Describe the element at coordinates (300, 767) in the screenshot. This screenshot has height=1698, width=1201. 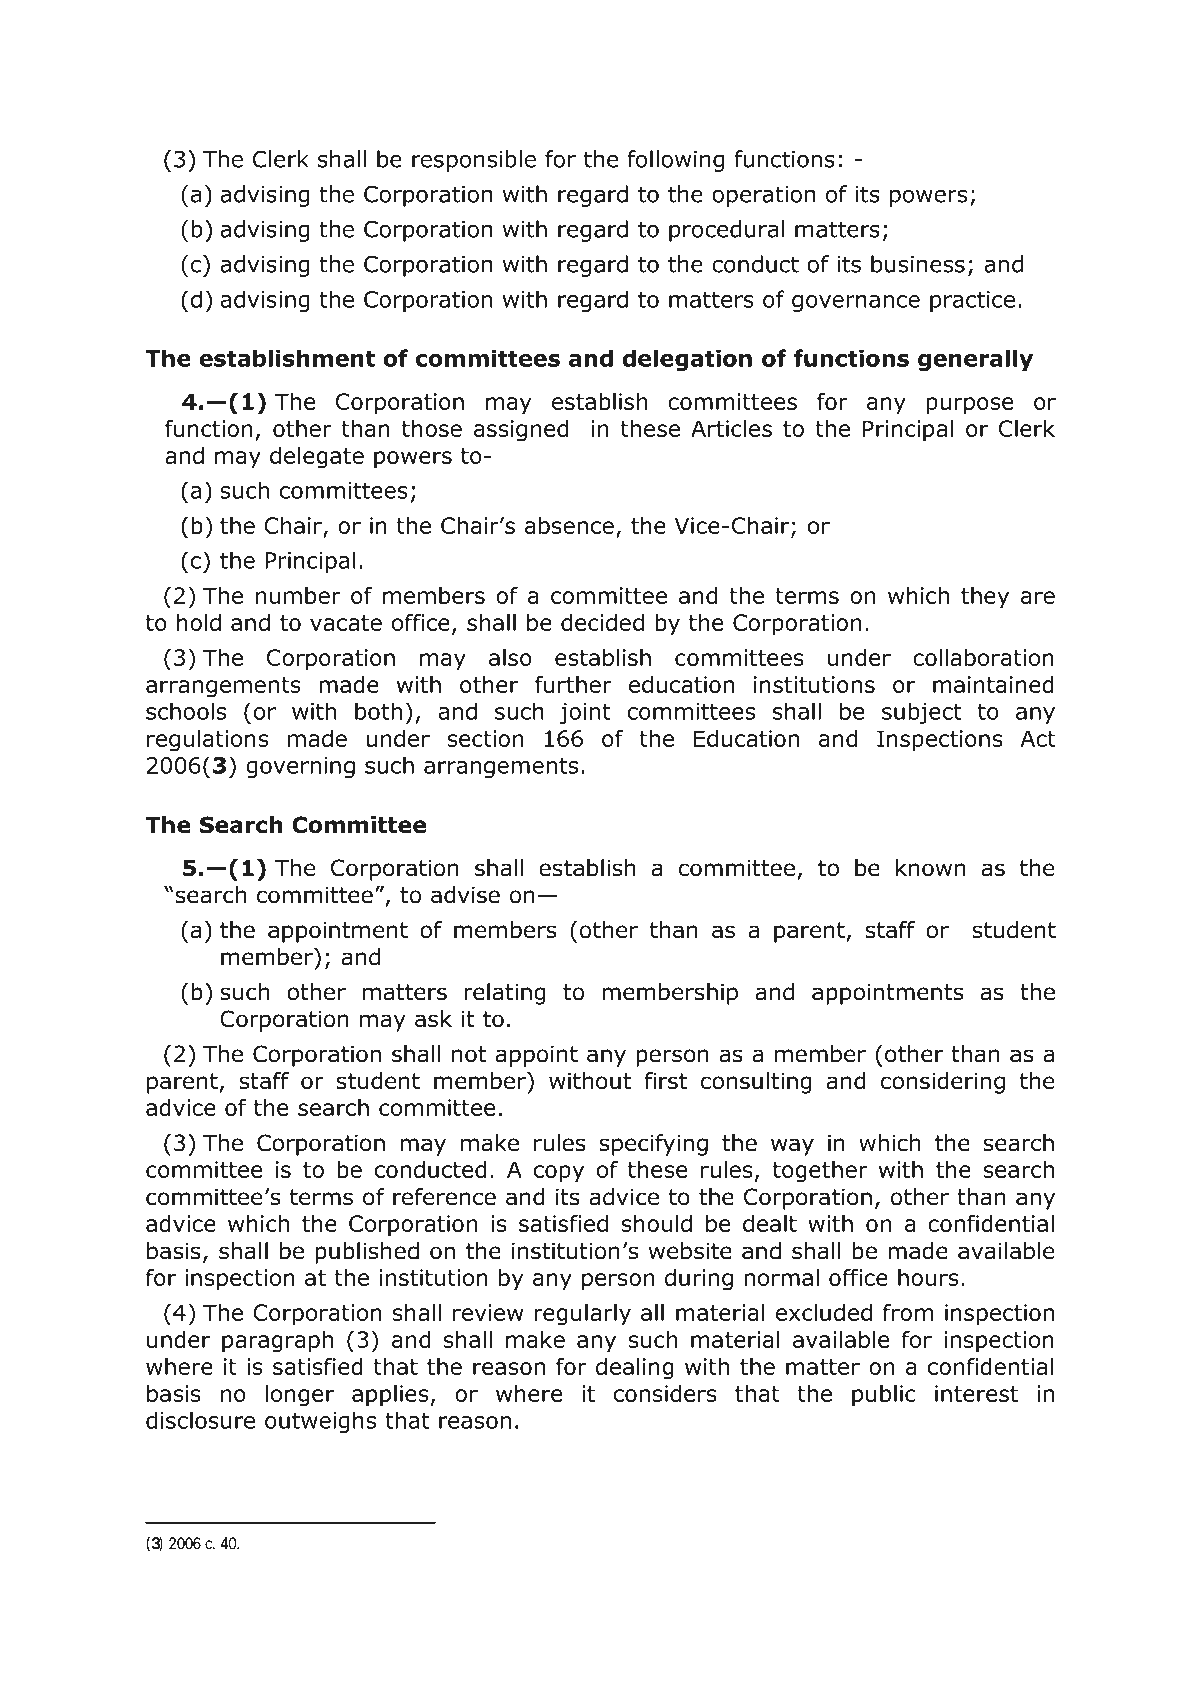
I see `governing` at that location.
